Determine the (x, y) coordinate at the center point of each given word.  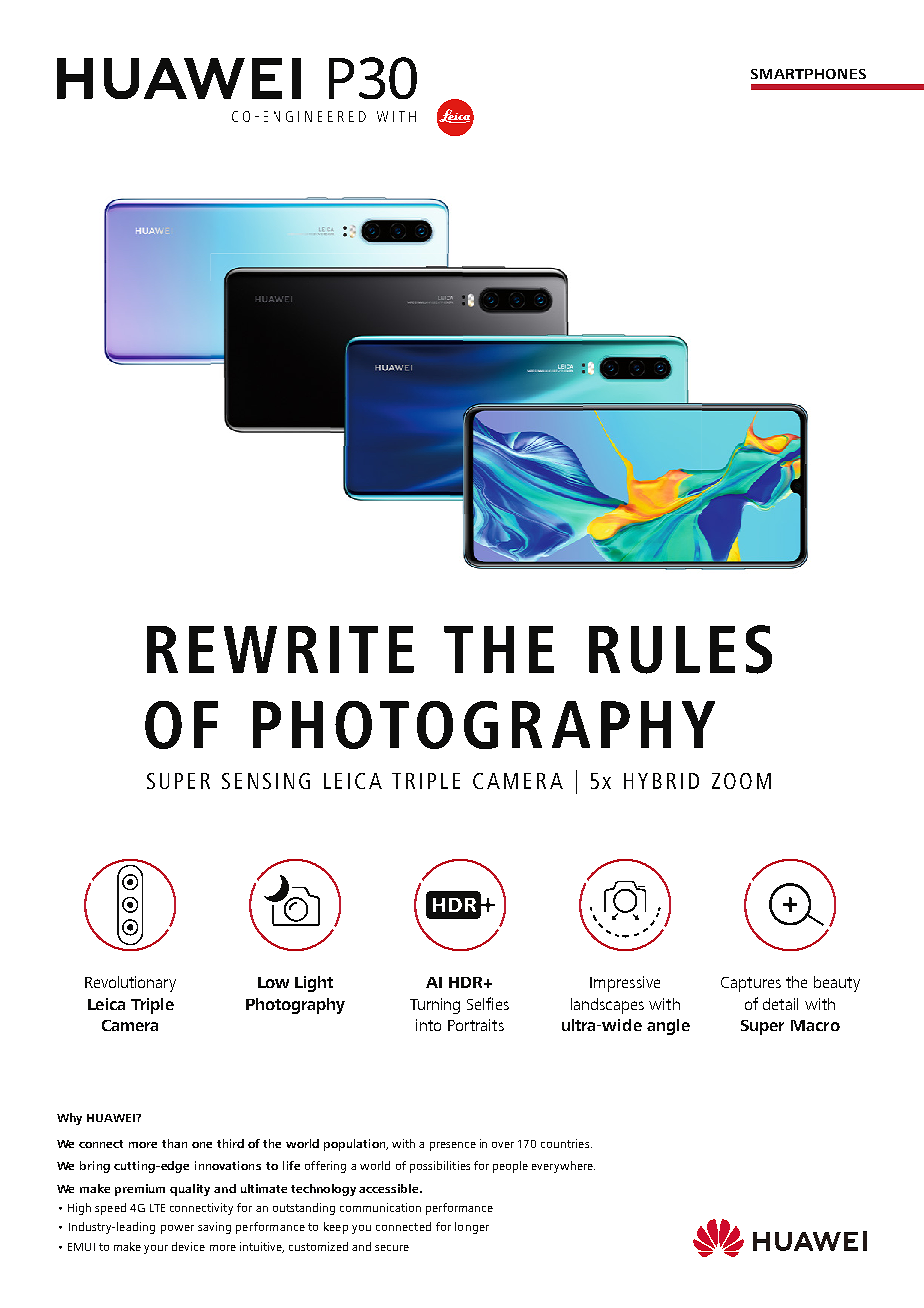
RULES (680, 649)
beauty (837, 984)
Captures (751, 984)
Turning (435, 1006)
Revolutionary (130, 984)
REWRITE (280, 649)
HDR (467, 982)
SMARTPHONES (808, 74)
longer (472, 1228)
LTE (157, 1208)
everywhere (563, 1167)
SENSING (266, 781)
